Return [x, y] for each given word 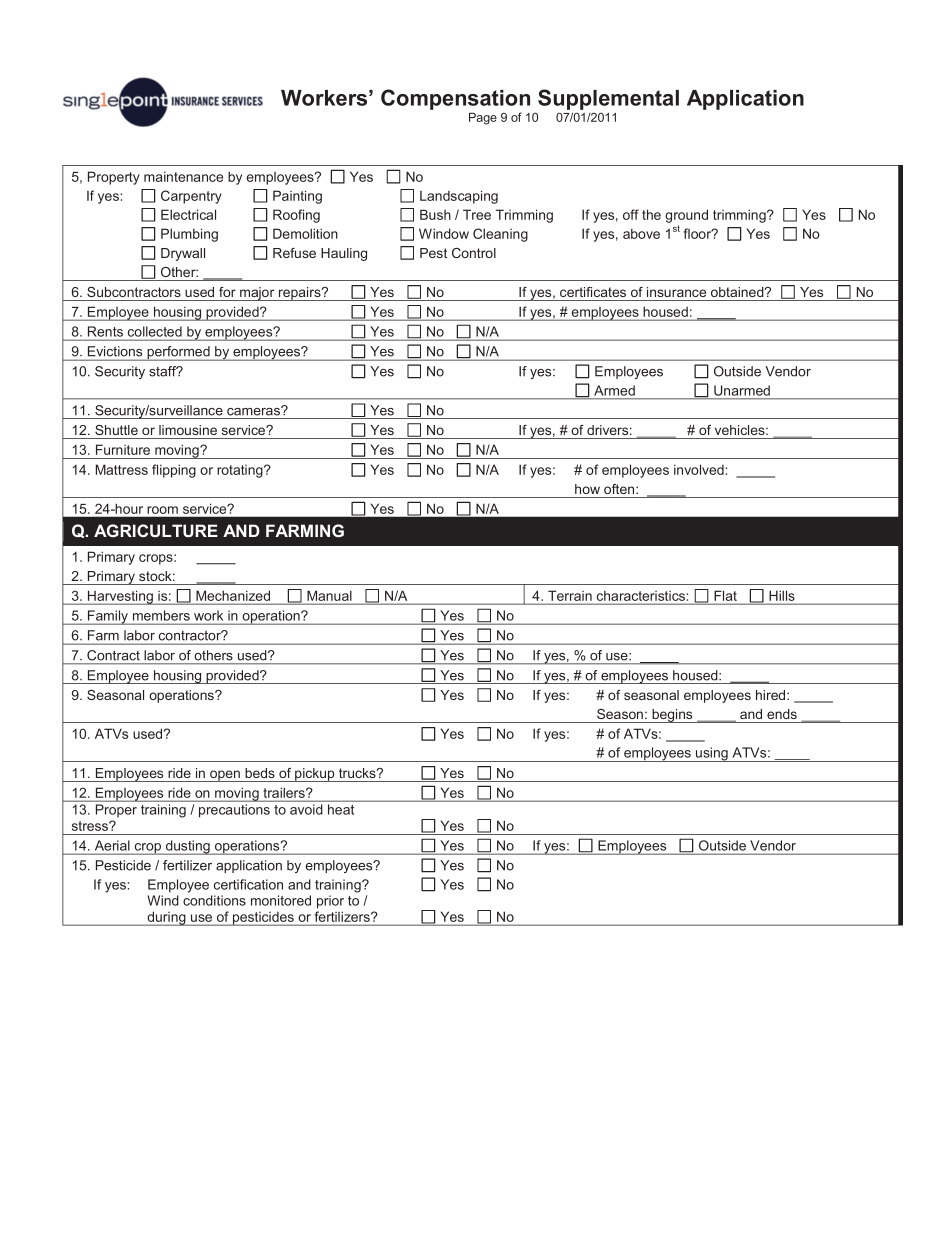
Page [483, 119]
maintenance [183, 176]
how [587, 489]
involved [699, 469]
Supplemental [608, 99]
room [163, 510]
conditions [214, 900]
